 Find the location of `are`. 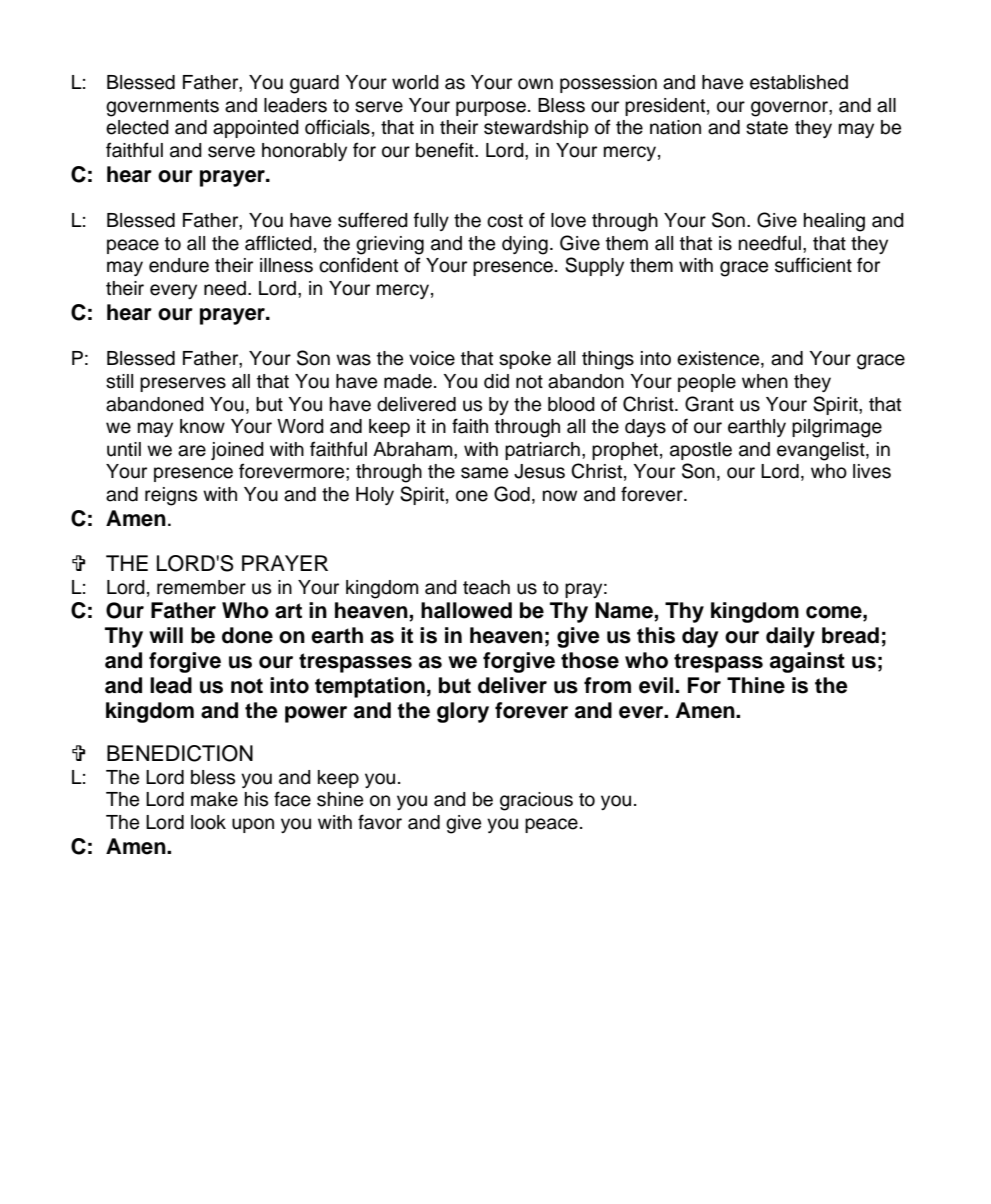

are is located at coordinates (192, 451).
